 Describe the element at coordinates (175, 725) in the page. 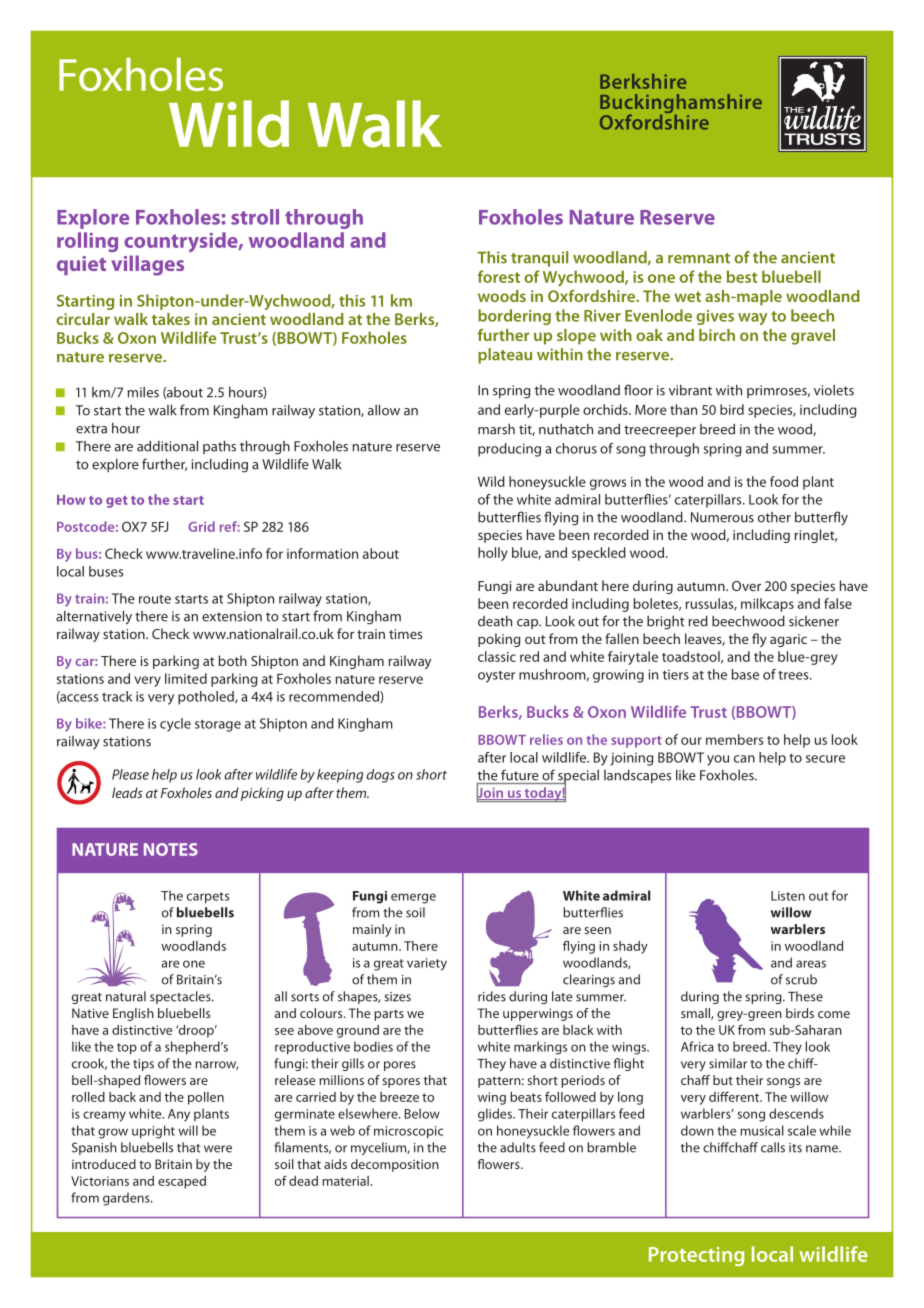

I see `cycle` at that location.
